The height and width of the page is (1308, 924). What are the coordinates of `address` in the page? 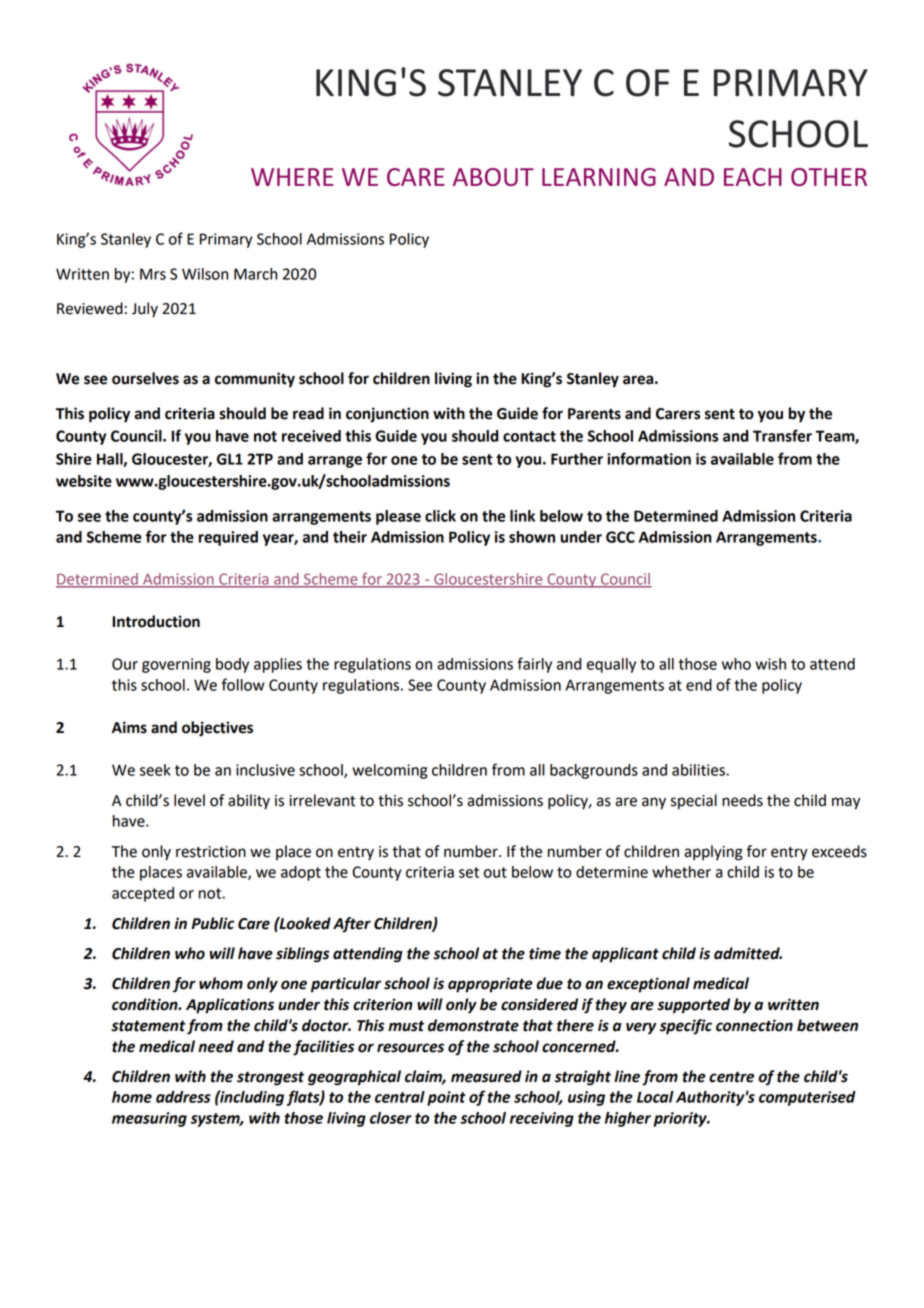 It's located at (183, 1097).
